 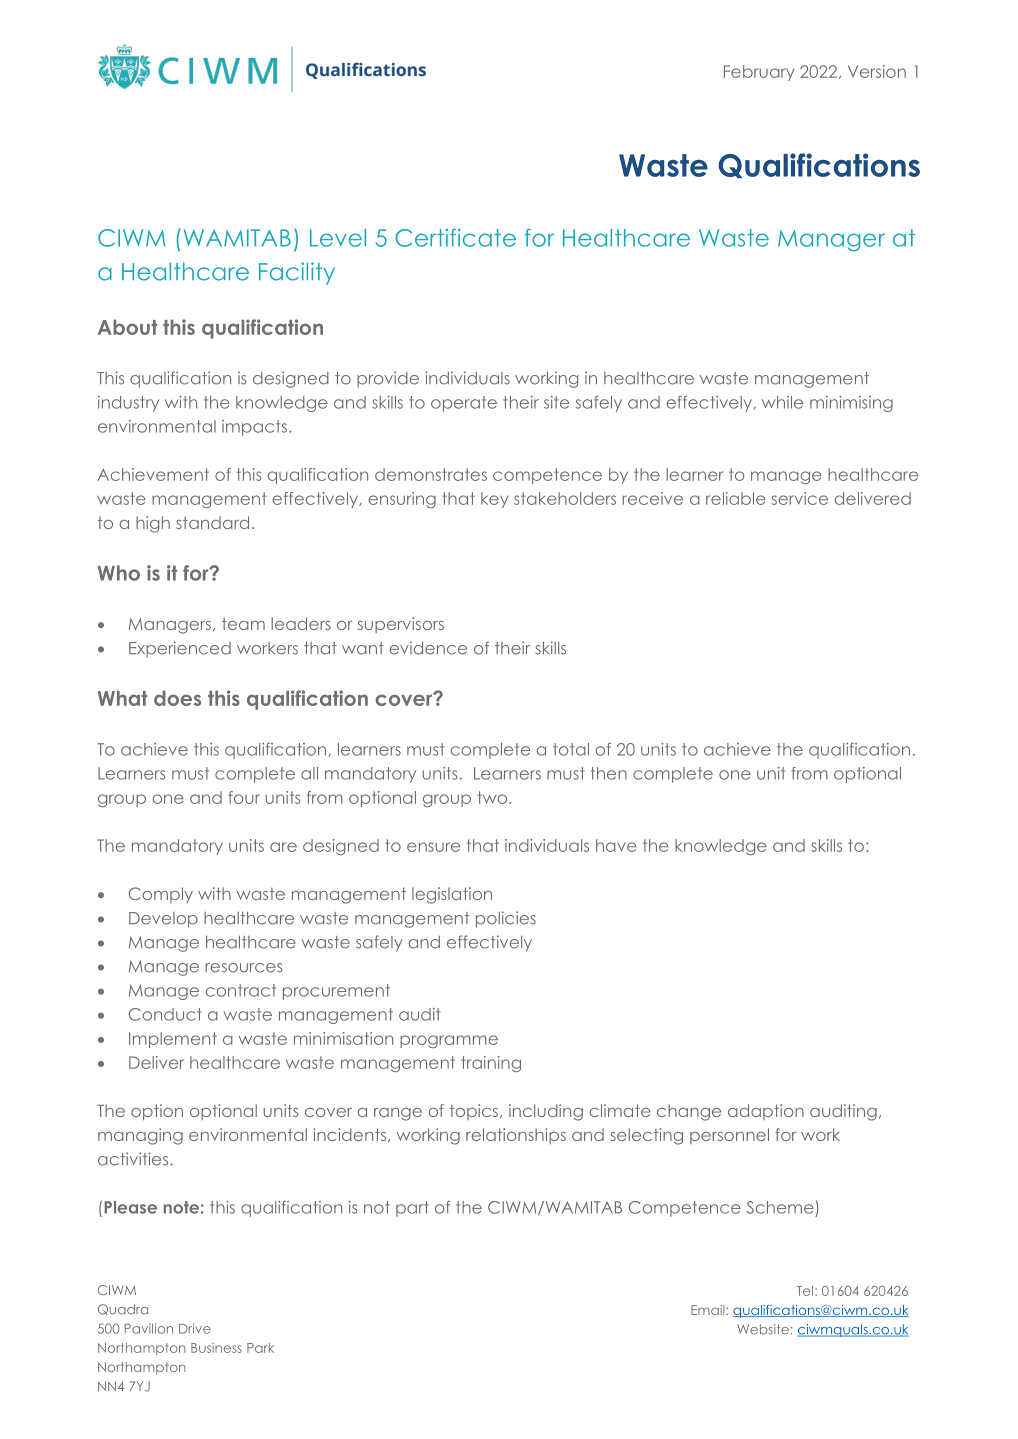 I want to click on Level, so click(x=338, y=238).
